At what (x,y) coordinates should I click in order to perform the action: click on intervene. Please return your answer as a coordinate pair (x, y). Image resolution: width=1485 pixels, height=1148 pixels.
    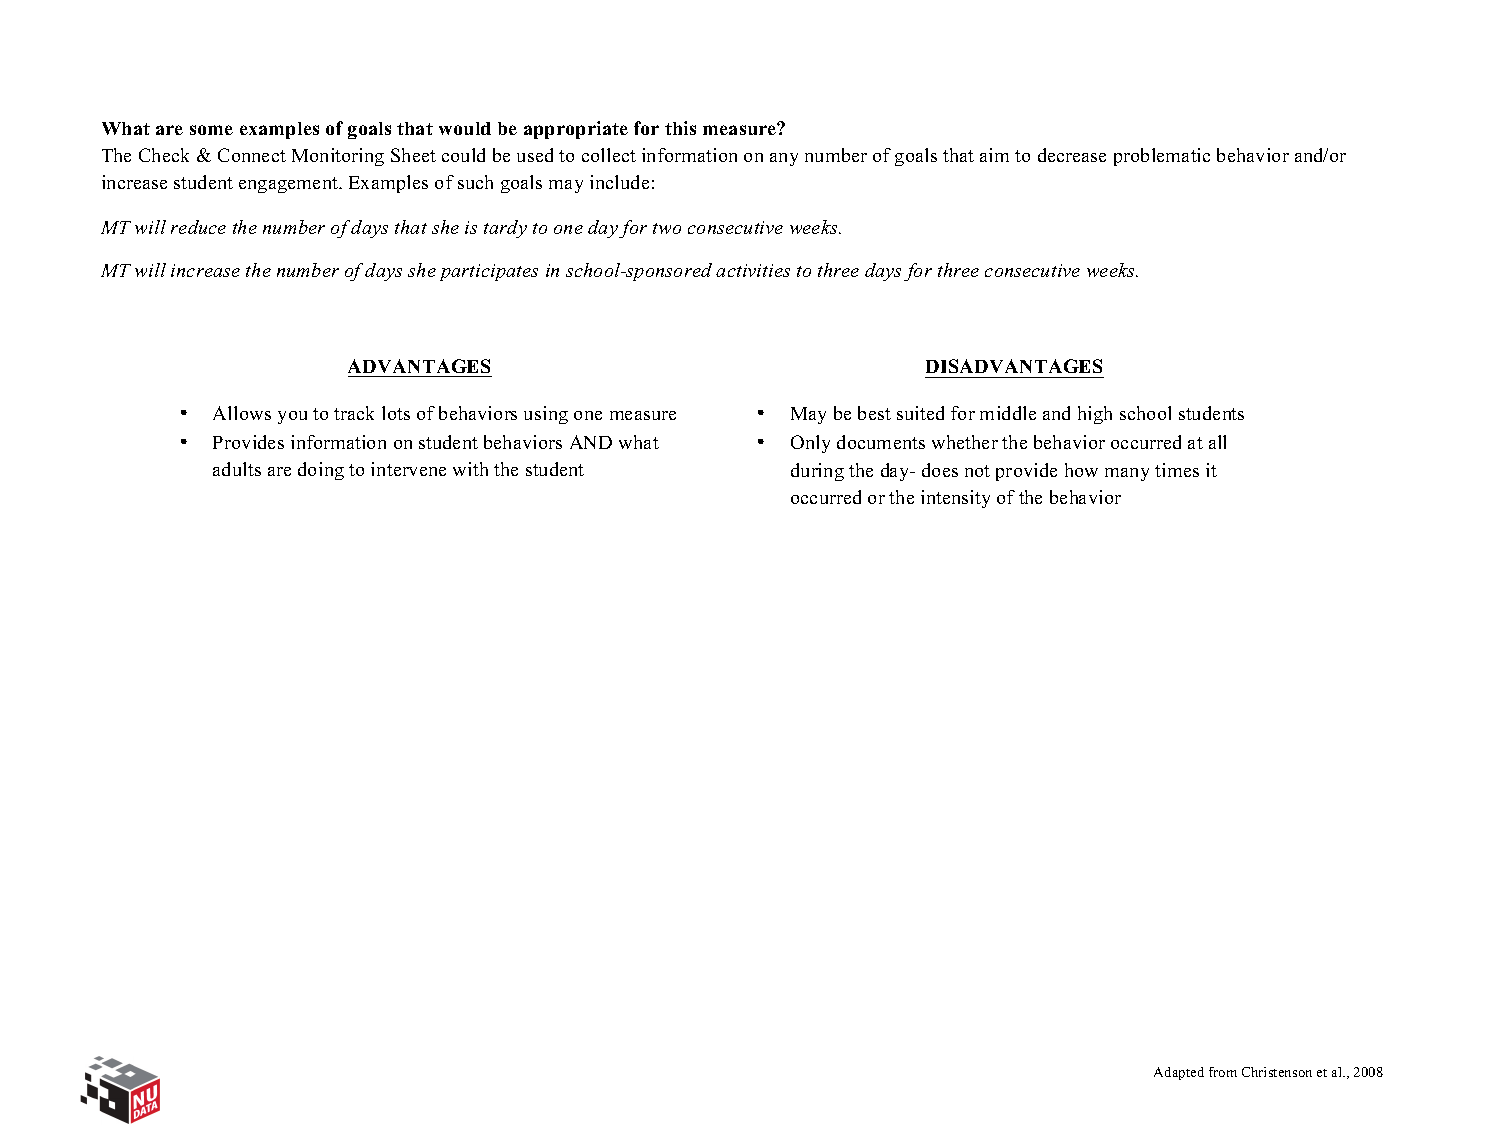
    Looking at the image, I should click on (408, 469).
